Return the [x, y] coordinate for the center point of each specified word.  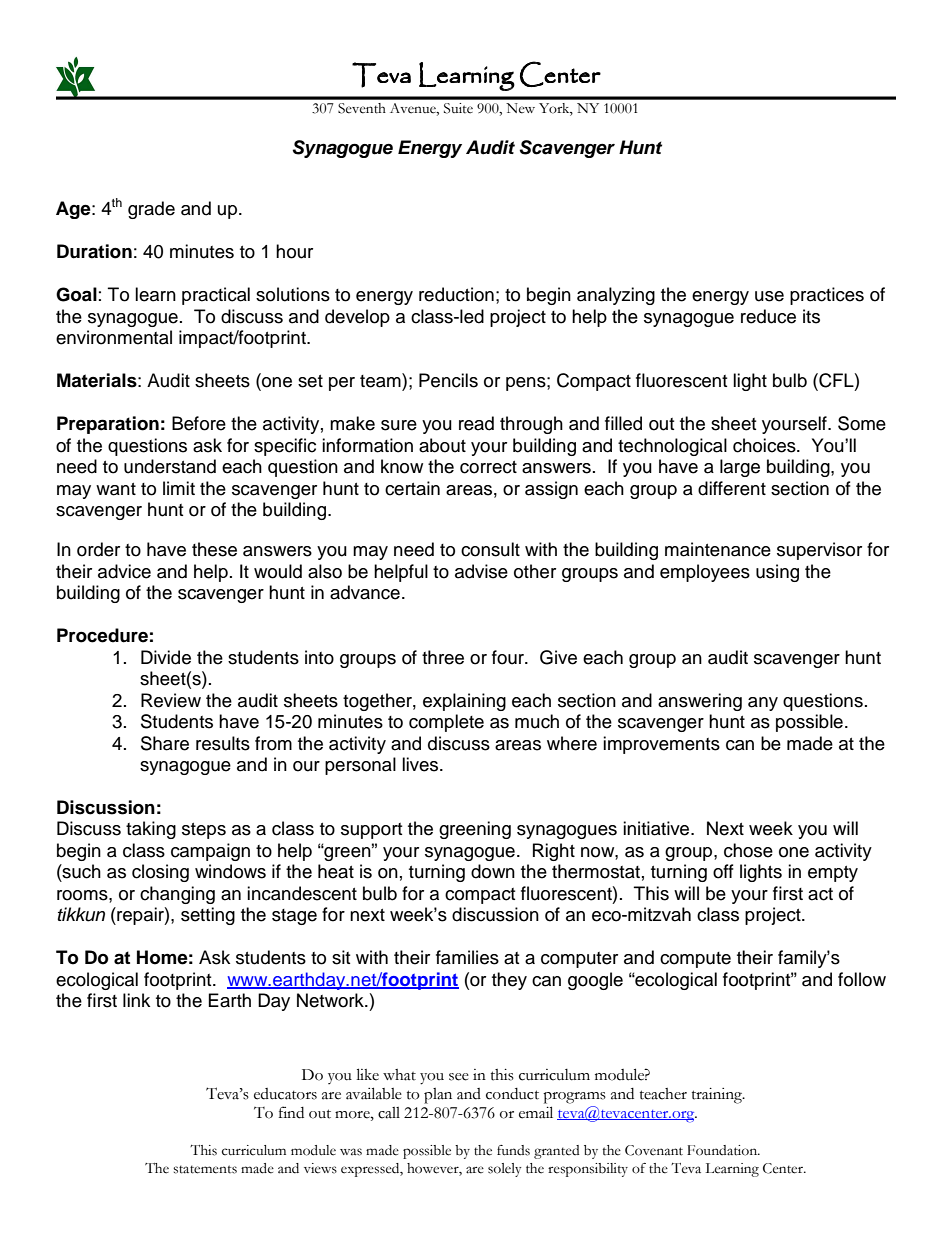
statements [205, 1169]
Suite [458, 108]
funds [513, 1150]
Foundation [723, 1150]
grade [151, 210]
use [769, 296]
